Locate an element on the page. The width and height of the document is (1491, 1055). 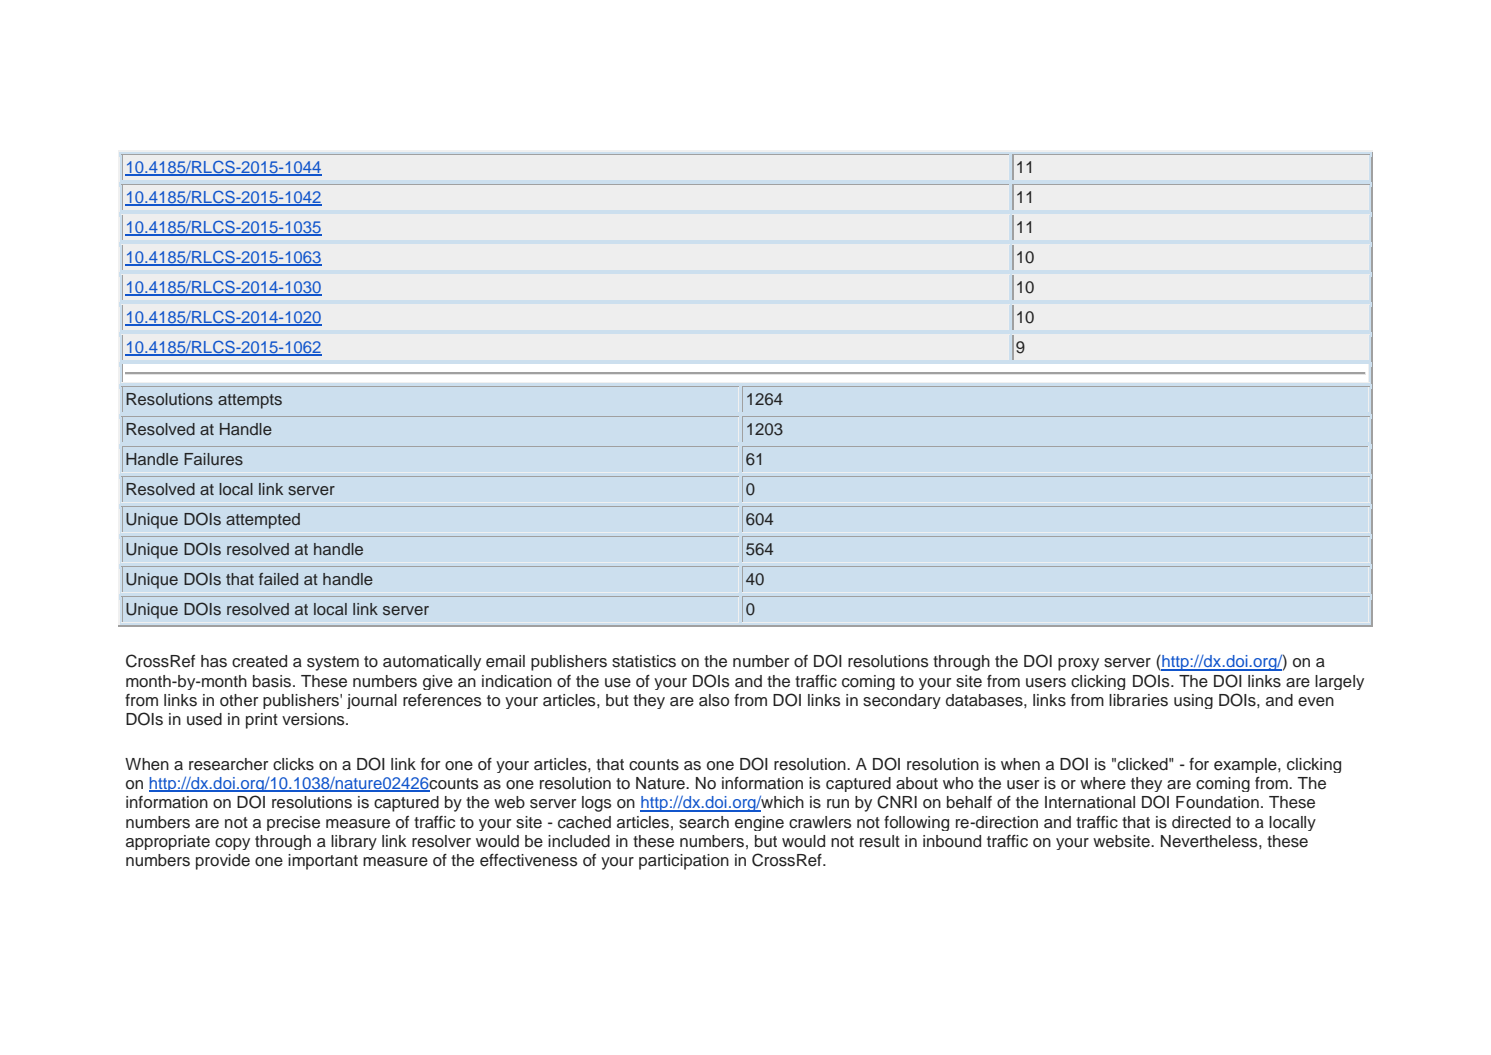
created is located at coordinates (259, 661).
